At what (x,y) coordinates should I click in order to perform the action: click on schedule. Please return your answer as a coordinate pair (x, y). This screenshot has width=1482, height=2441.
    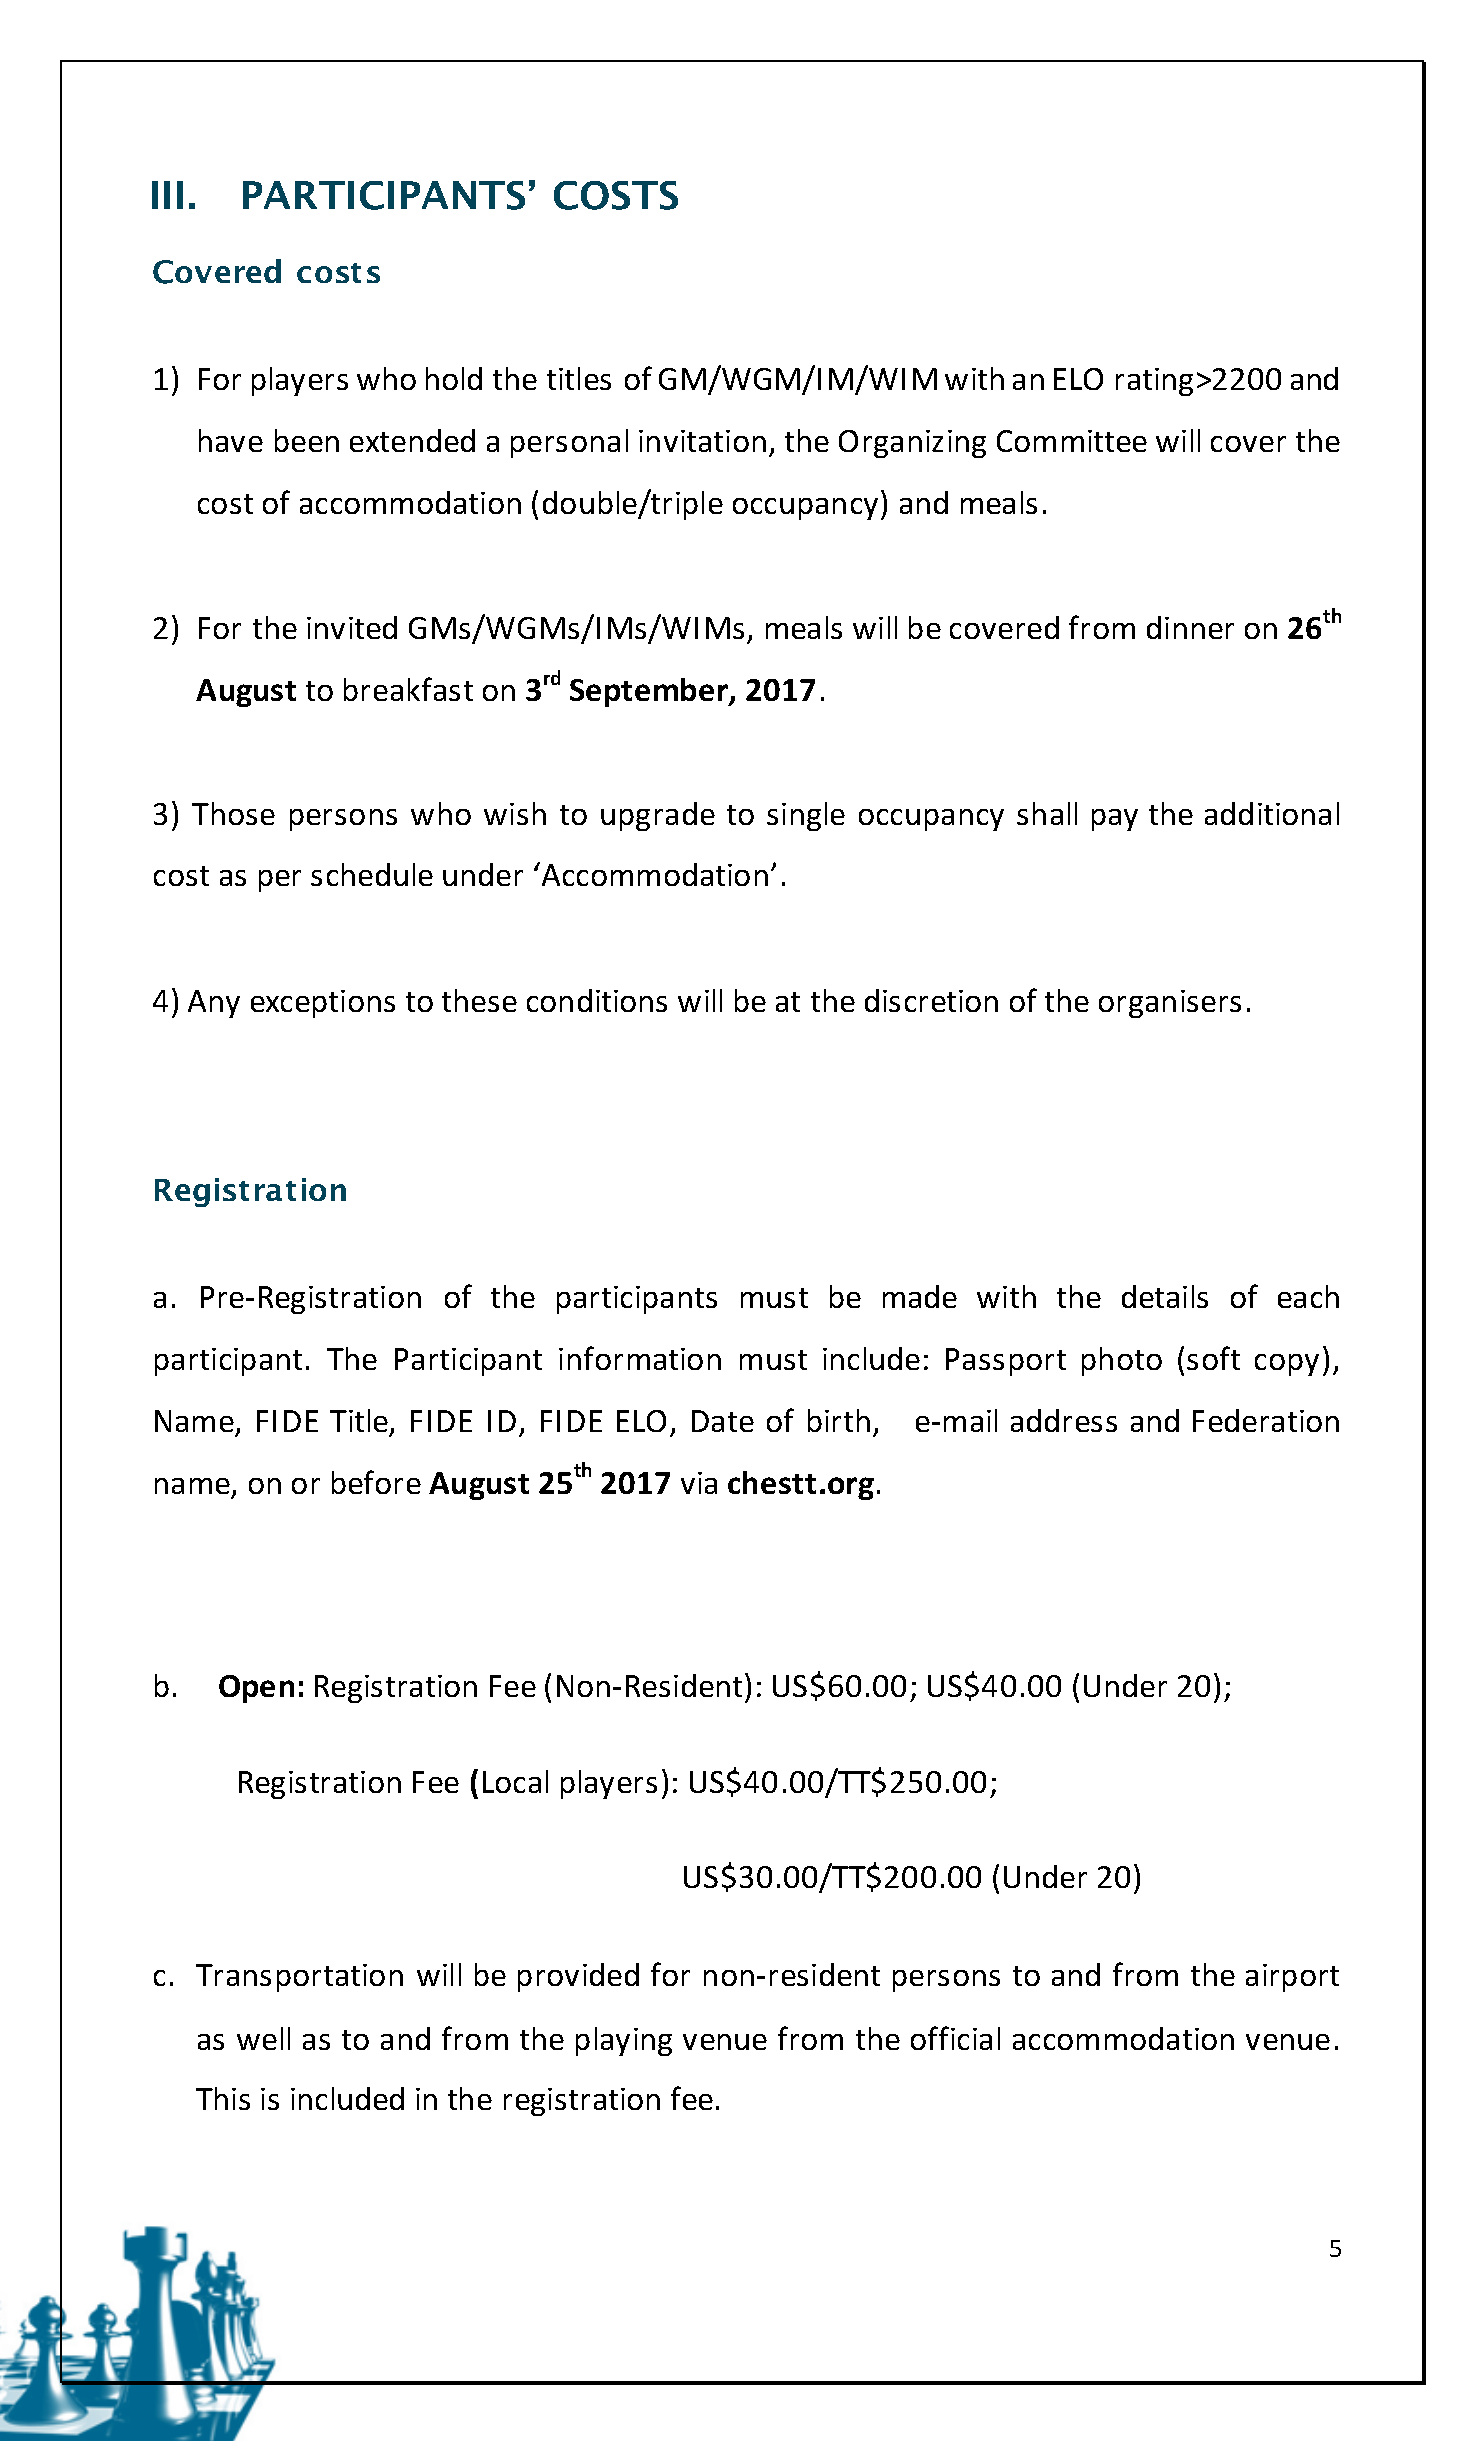
    Looking at the image, I should click on (372, 874).
